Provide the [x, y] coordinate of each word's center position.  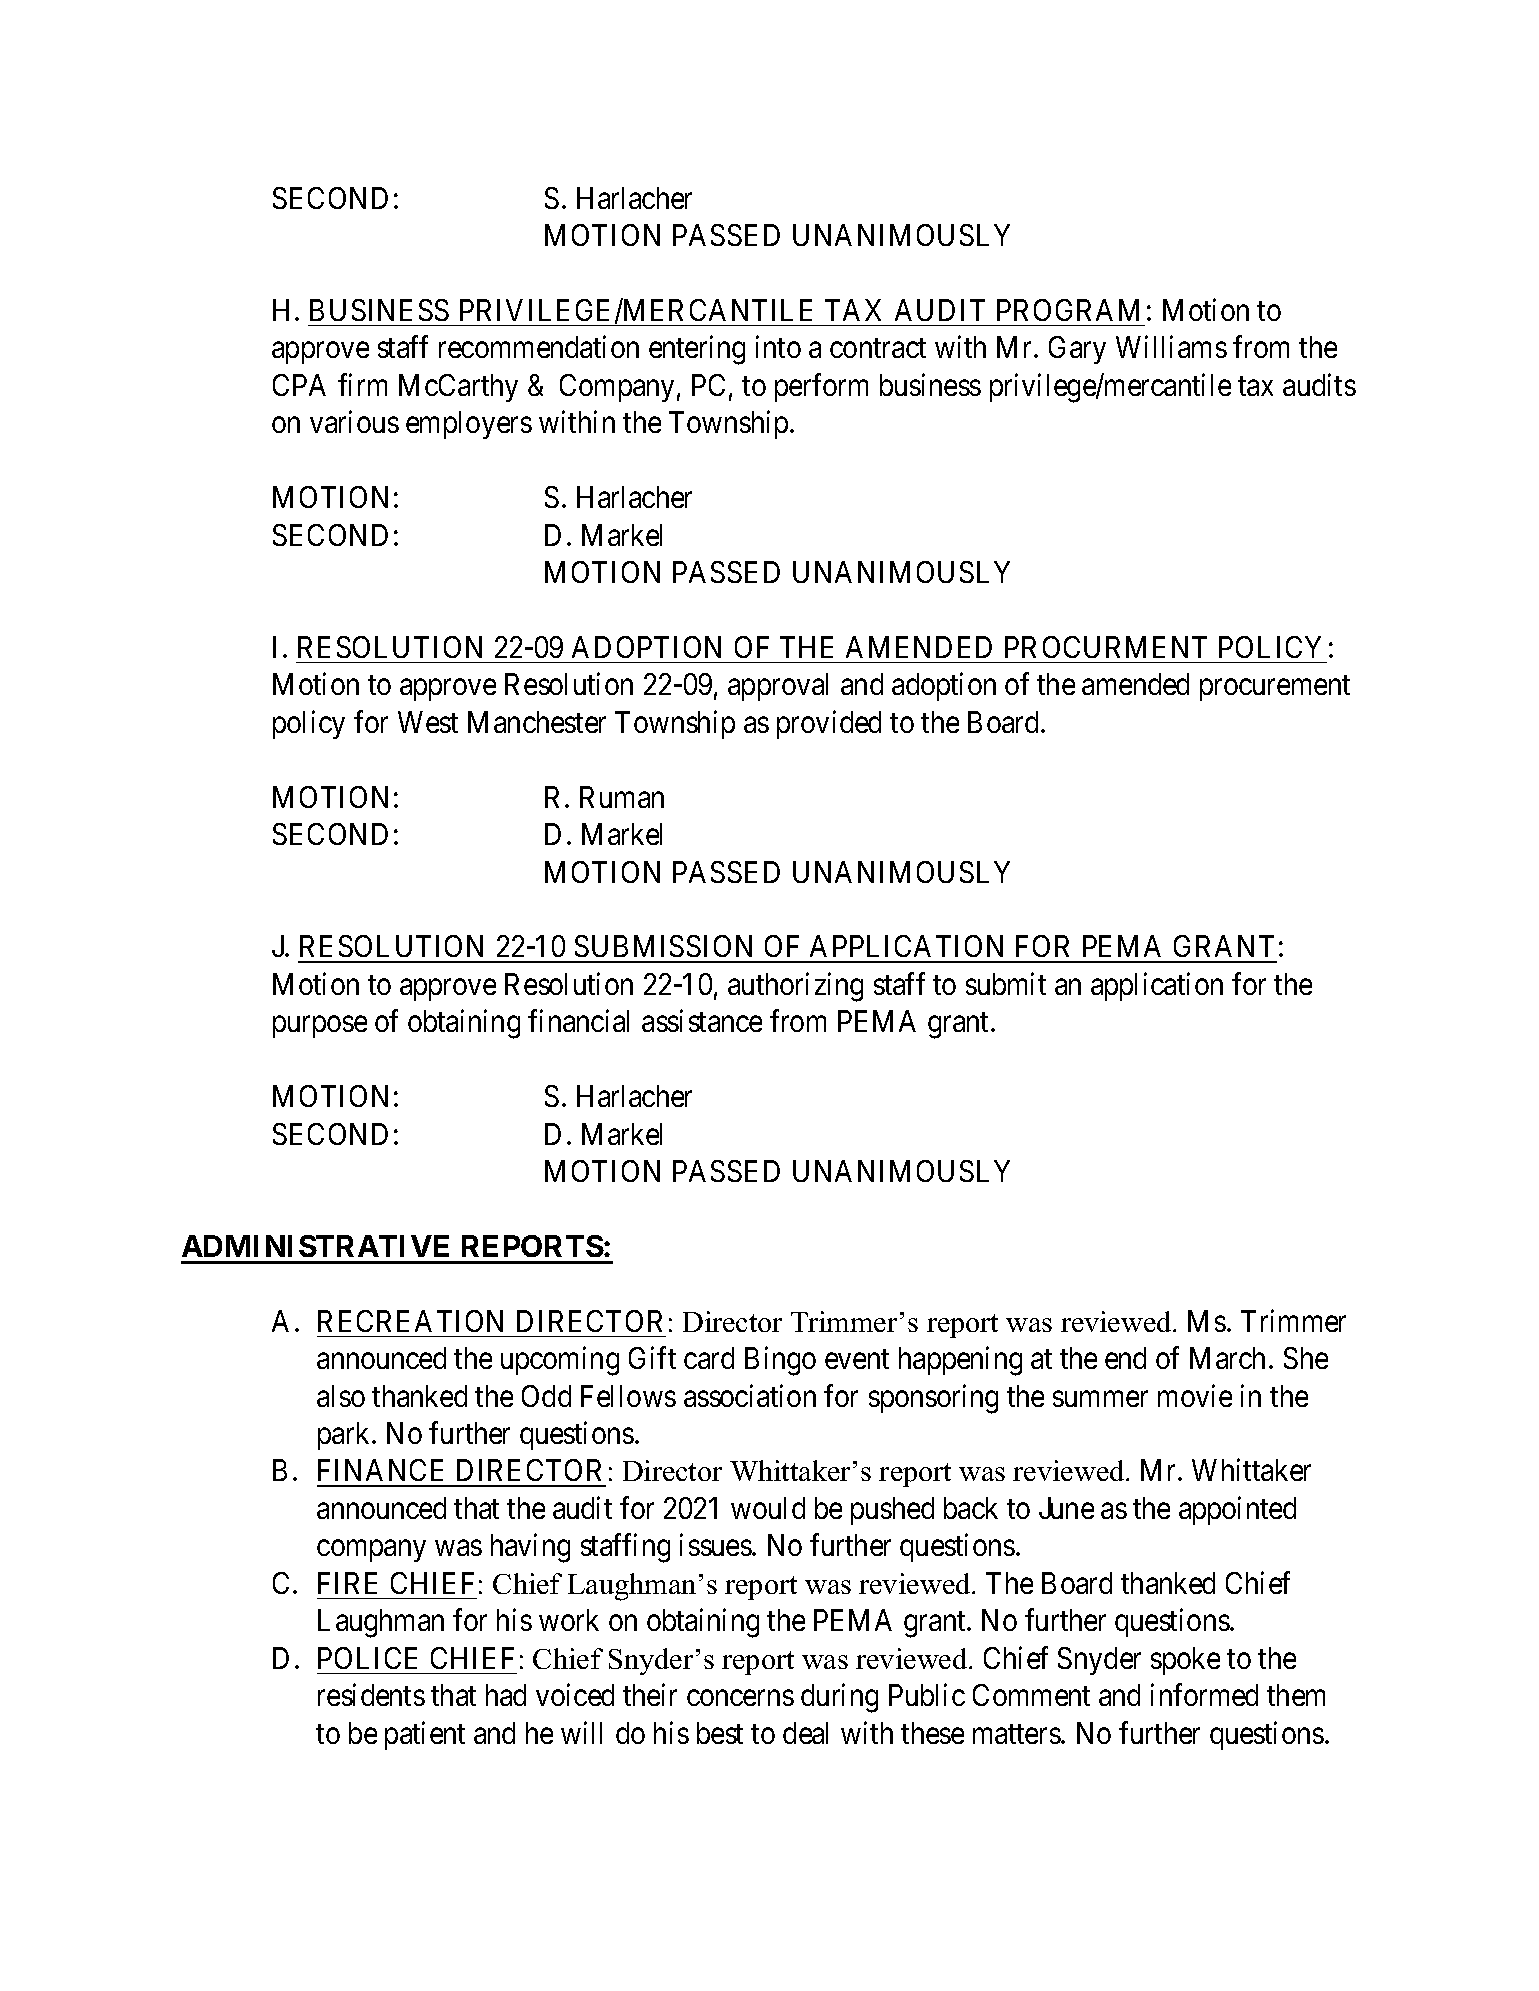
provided [829, 724]
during [839, 1698]
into [778, 347]
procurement [1275, 688]
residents [371, 1695]
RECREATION [410, 1321]
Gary [1077, 350]
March [1227, 1358]
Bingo [780, 1361]
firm [362, 384]
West [428, 722]
